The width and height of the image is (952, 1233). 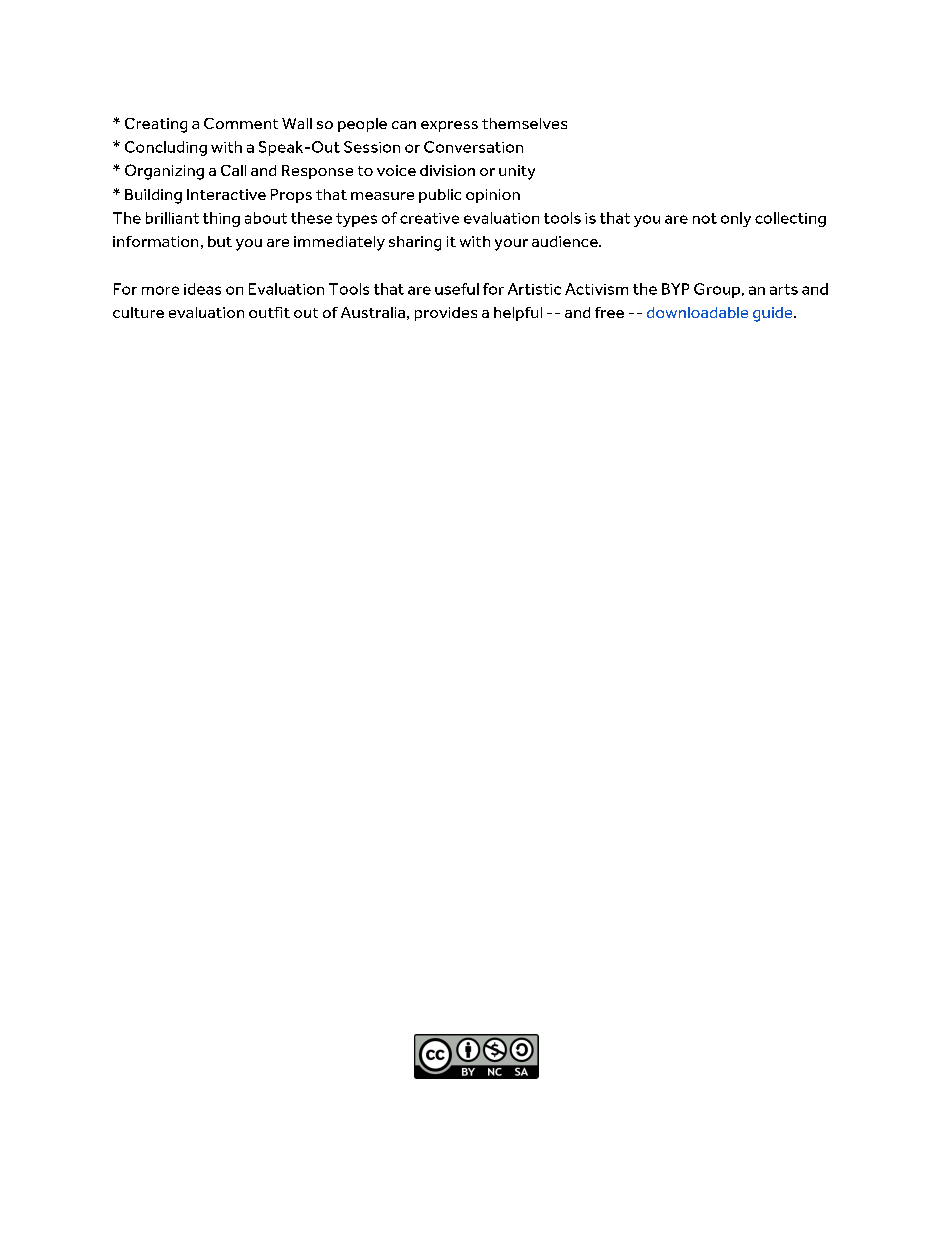 I want to click on public, so click(x=440, y=196).
